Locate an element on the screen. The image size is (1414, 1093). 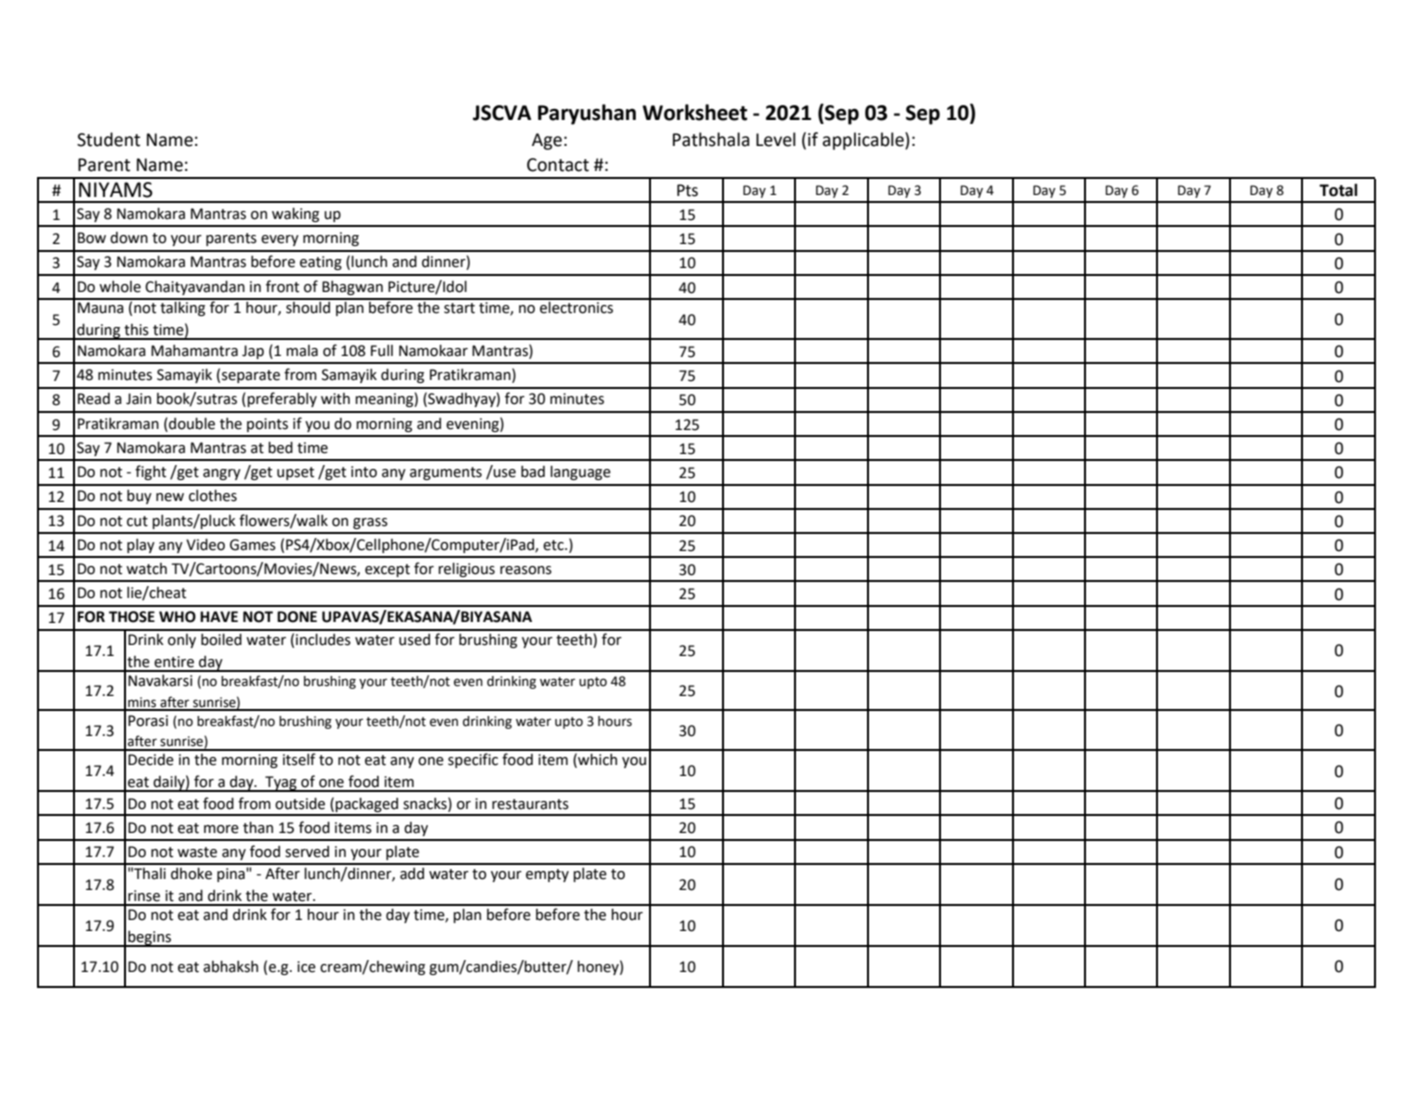
Total is located at coordinates (1338, 190).
